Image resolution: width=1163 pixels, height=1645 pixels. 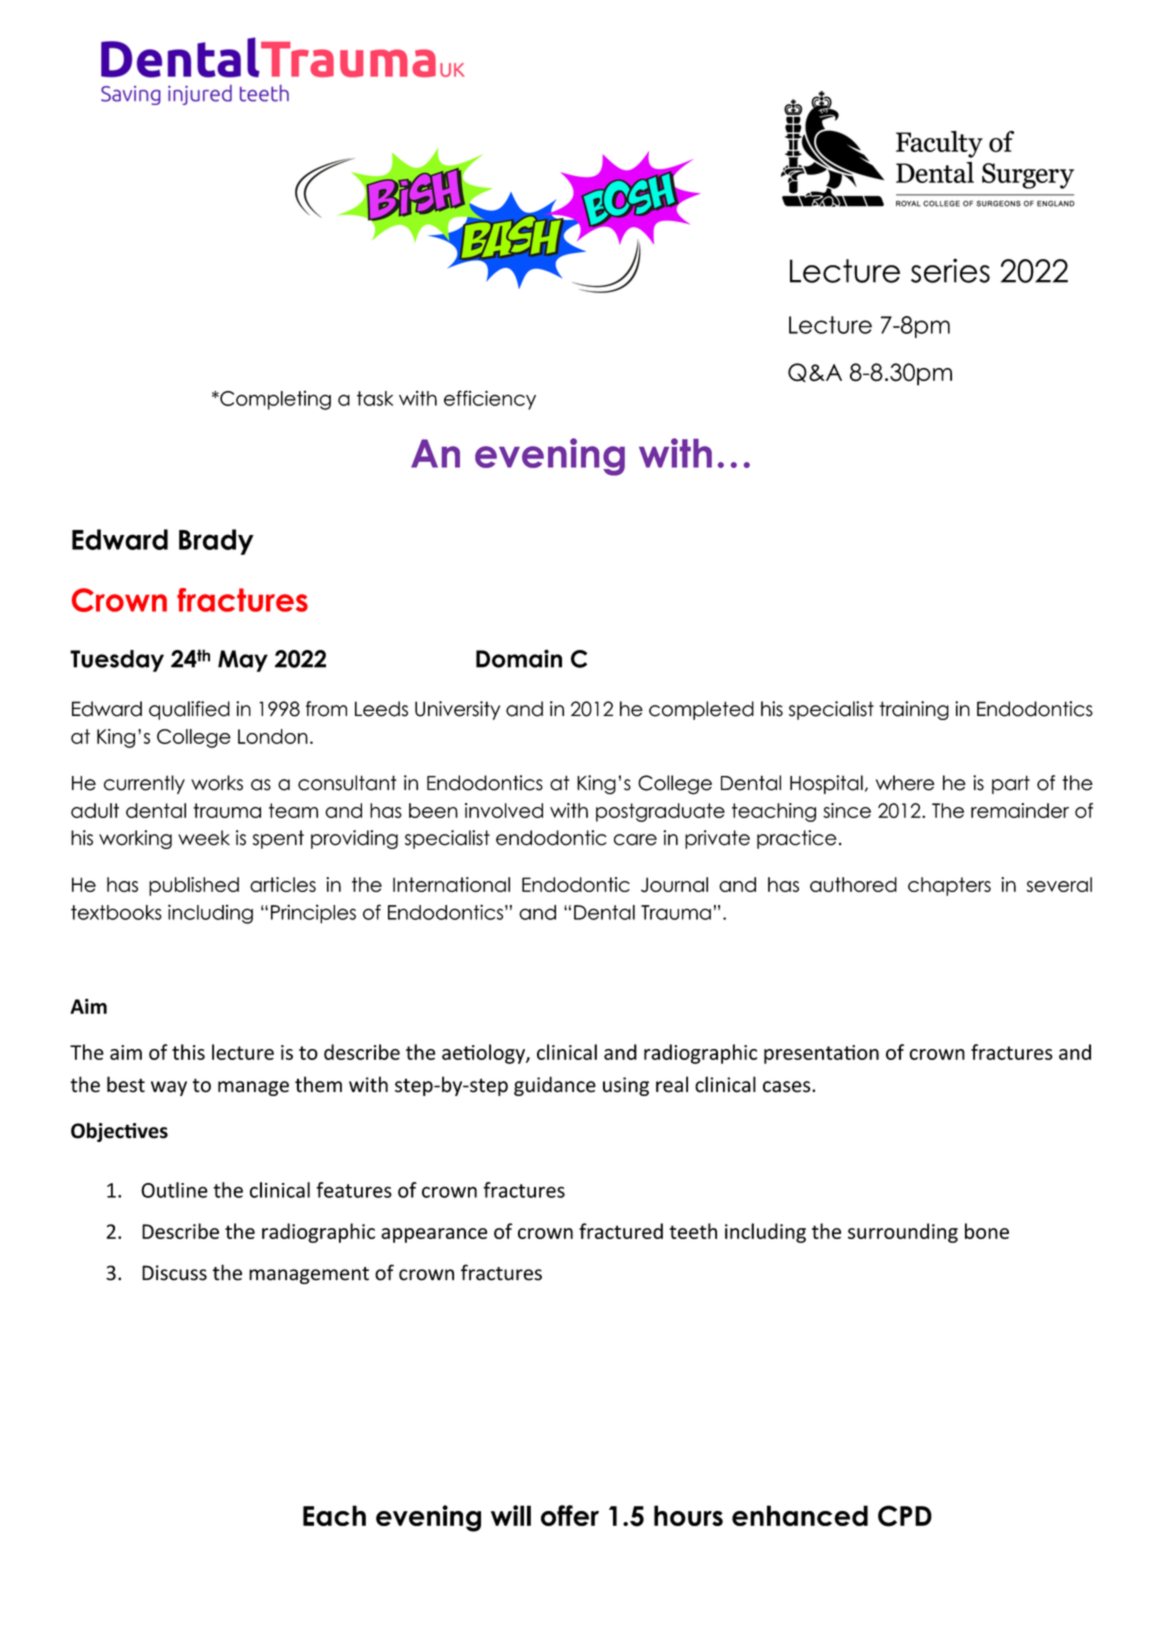 I want to click on efficiency, so click(x=490, y=400).
